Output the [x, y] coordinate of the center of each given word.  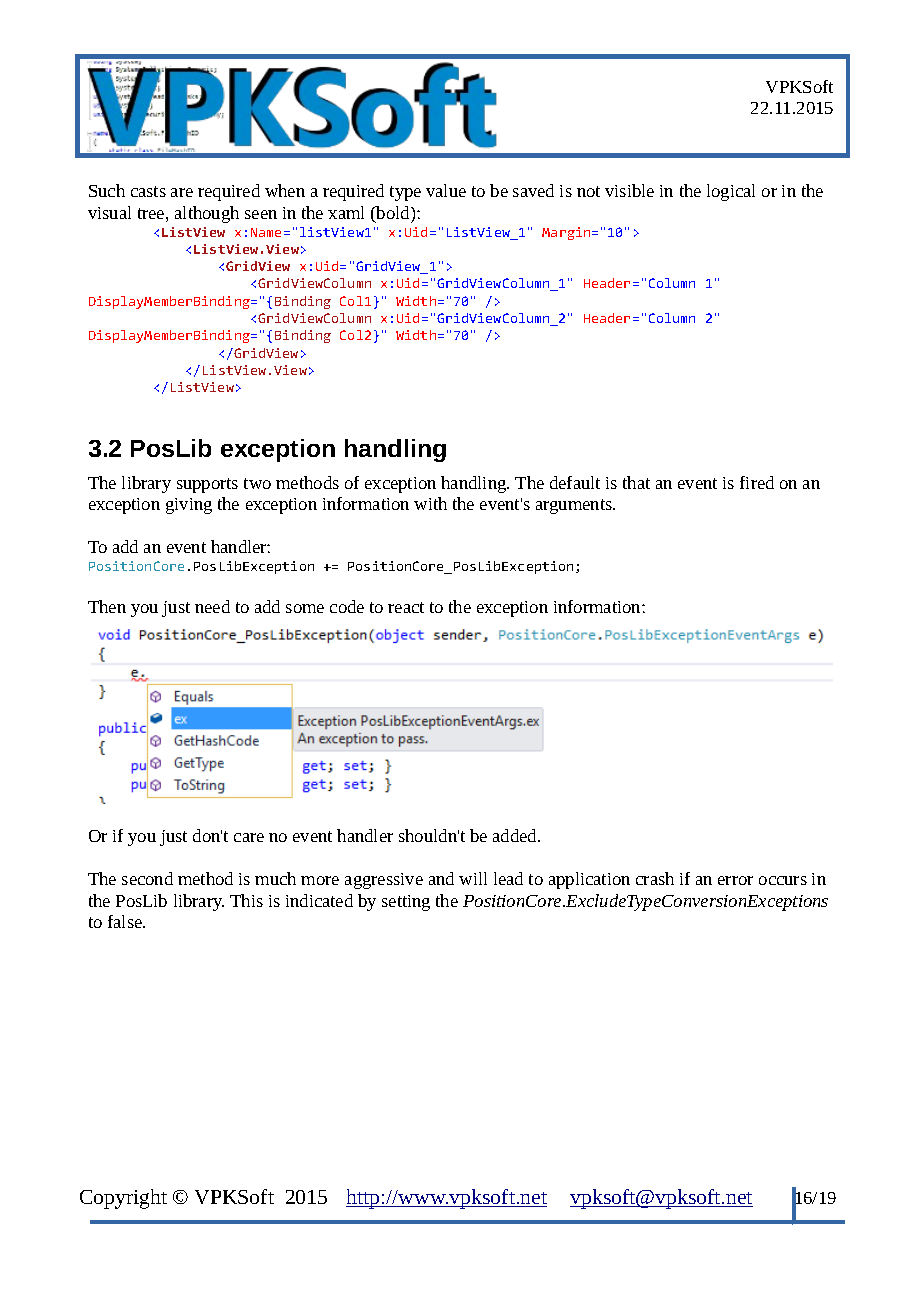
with [430, 503]
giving [189, 506]
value [446, 190]
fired [757, 482]
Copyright [123, 1199]
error [735, 880]
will [473, 878]
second [147, 878]
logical [731, 192]
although [207, 214]
